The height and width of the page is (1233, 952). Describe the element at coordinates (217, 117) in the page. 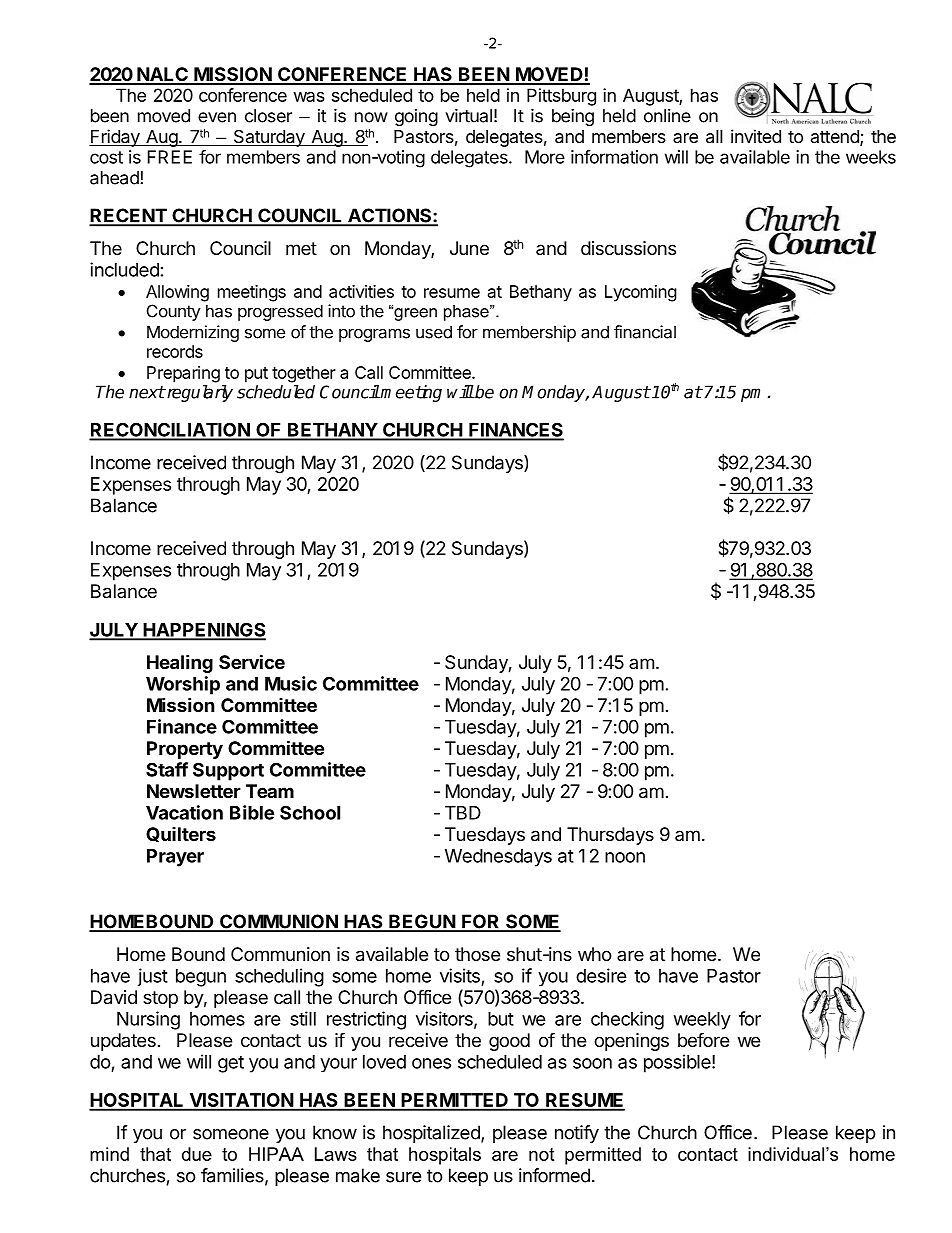

I see `even` at that location.
